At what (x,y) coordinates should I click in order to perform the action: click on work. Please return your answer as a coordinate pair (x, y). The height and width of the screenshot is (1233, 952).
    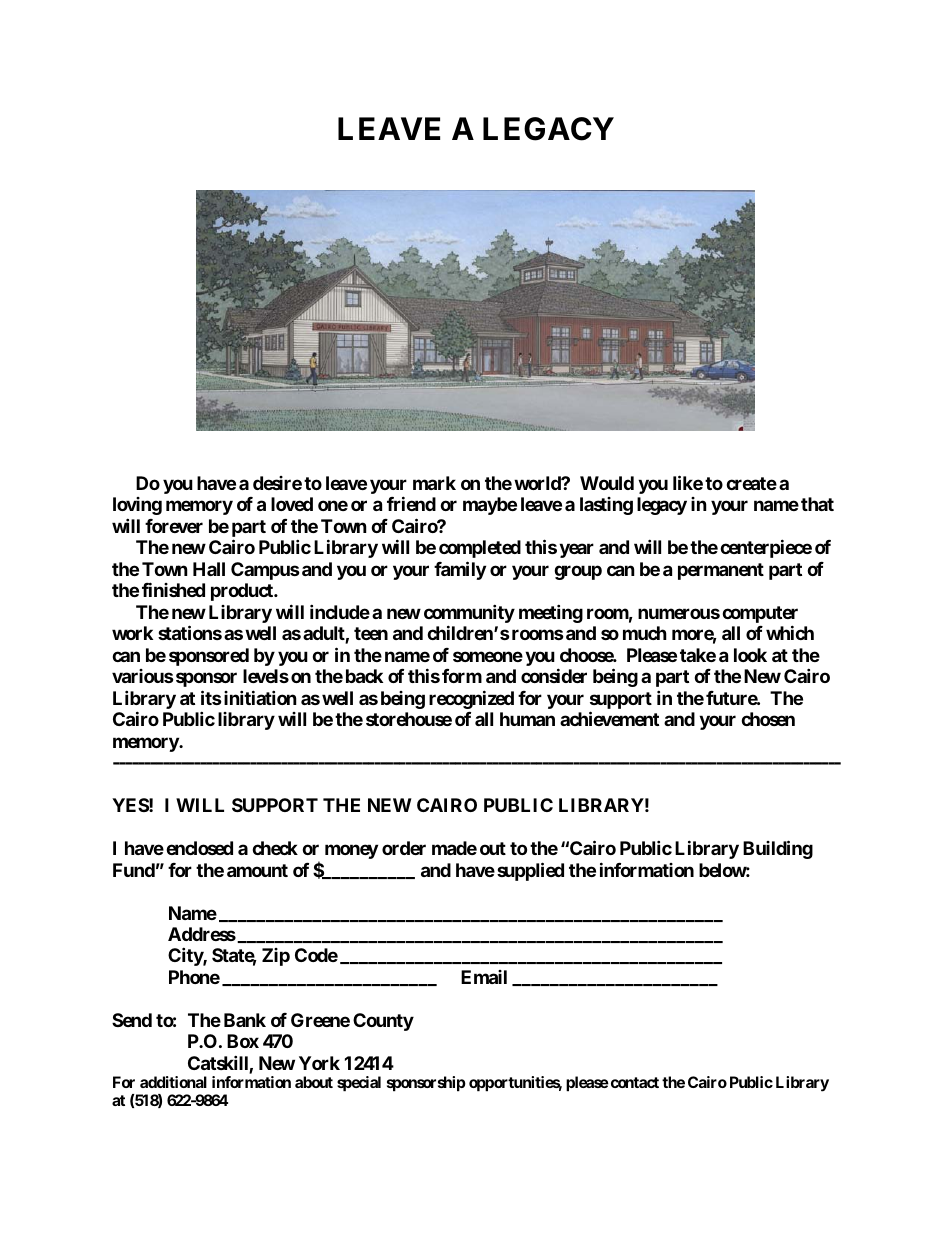
    Looking at the image, I should click on (132, 633).
